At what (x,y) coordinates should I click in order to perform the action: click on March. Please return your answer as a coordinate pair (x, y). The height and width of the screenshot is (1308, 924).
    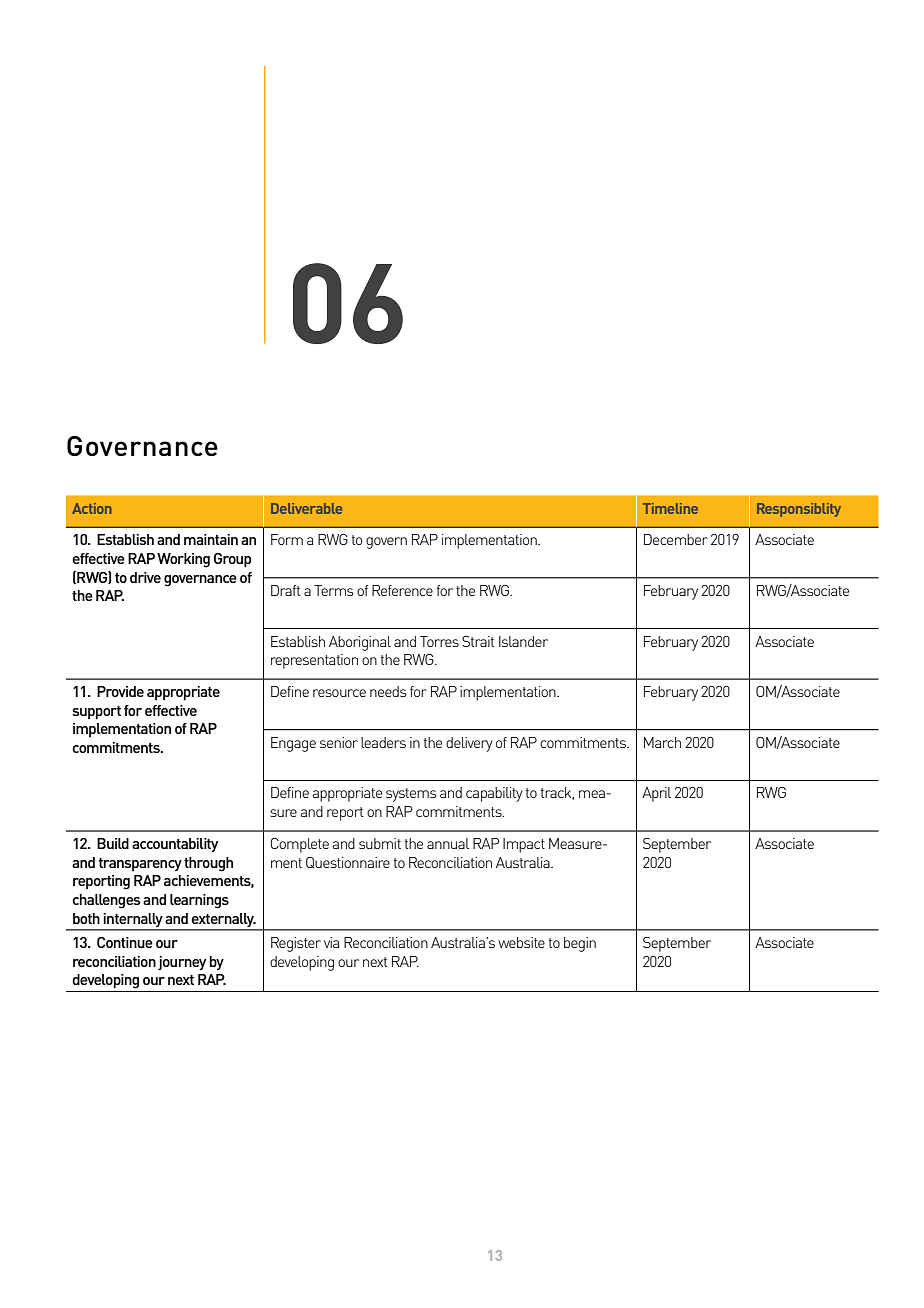
    Looking at the image, I should click on (662, 742).
